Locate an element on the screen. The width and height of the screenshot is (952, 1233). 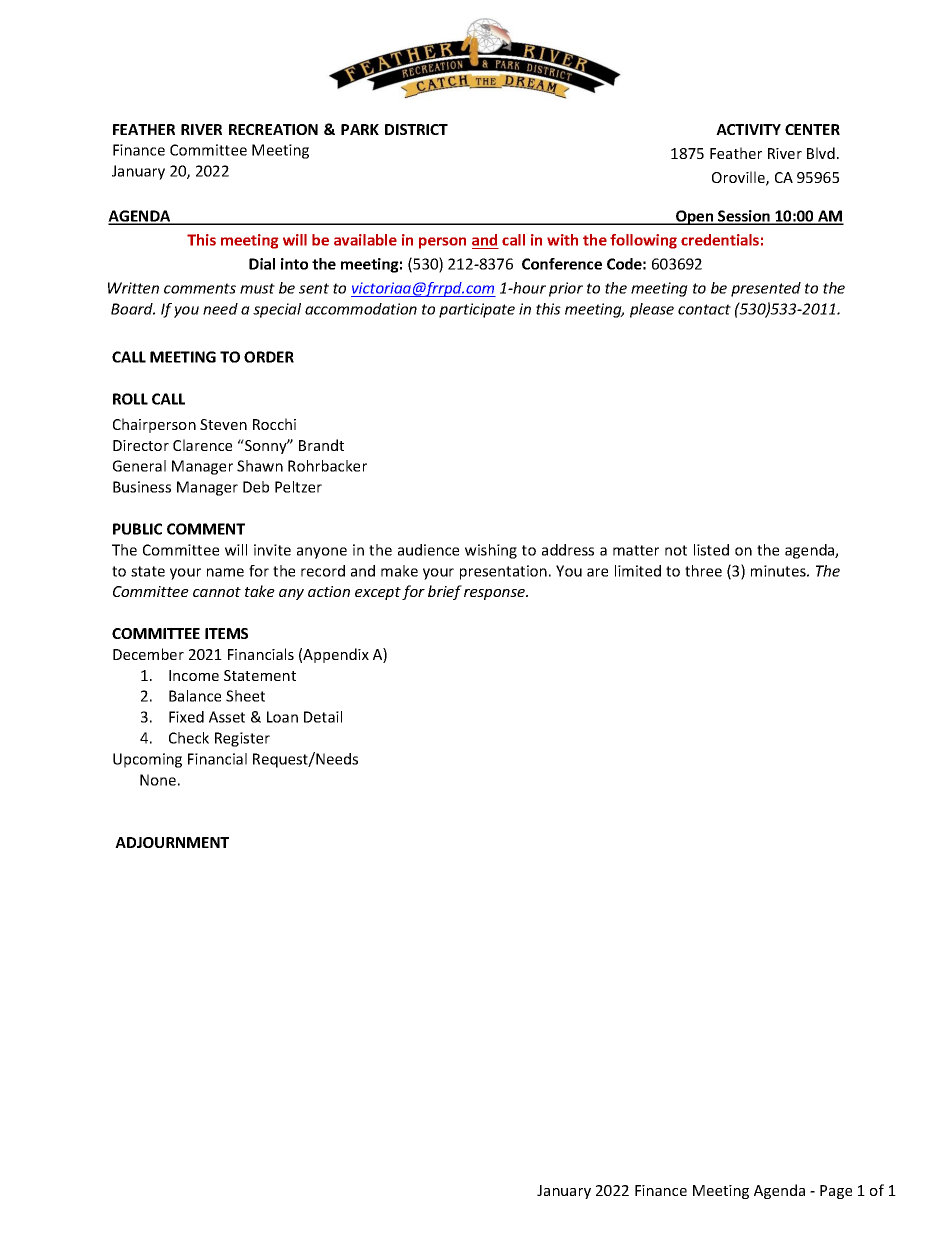
wishing is located at coordinates (491, 551).
